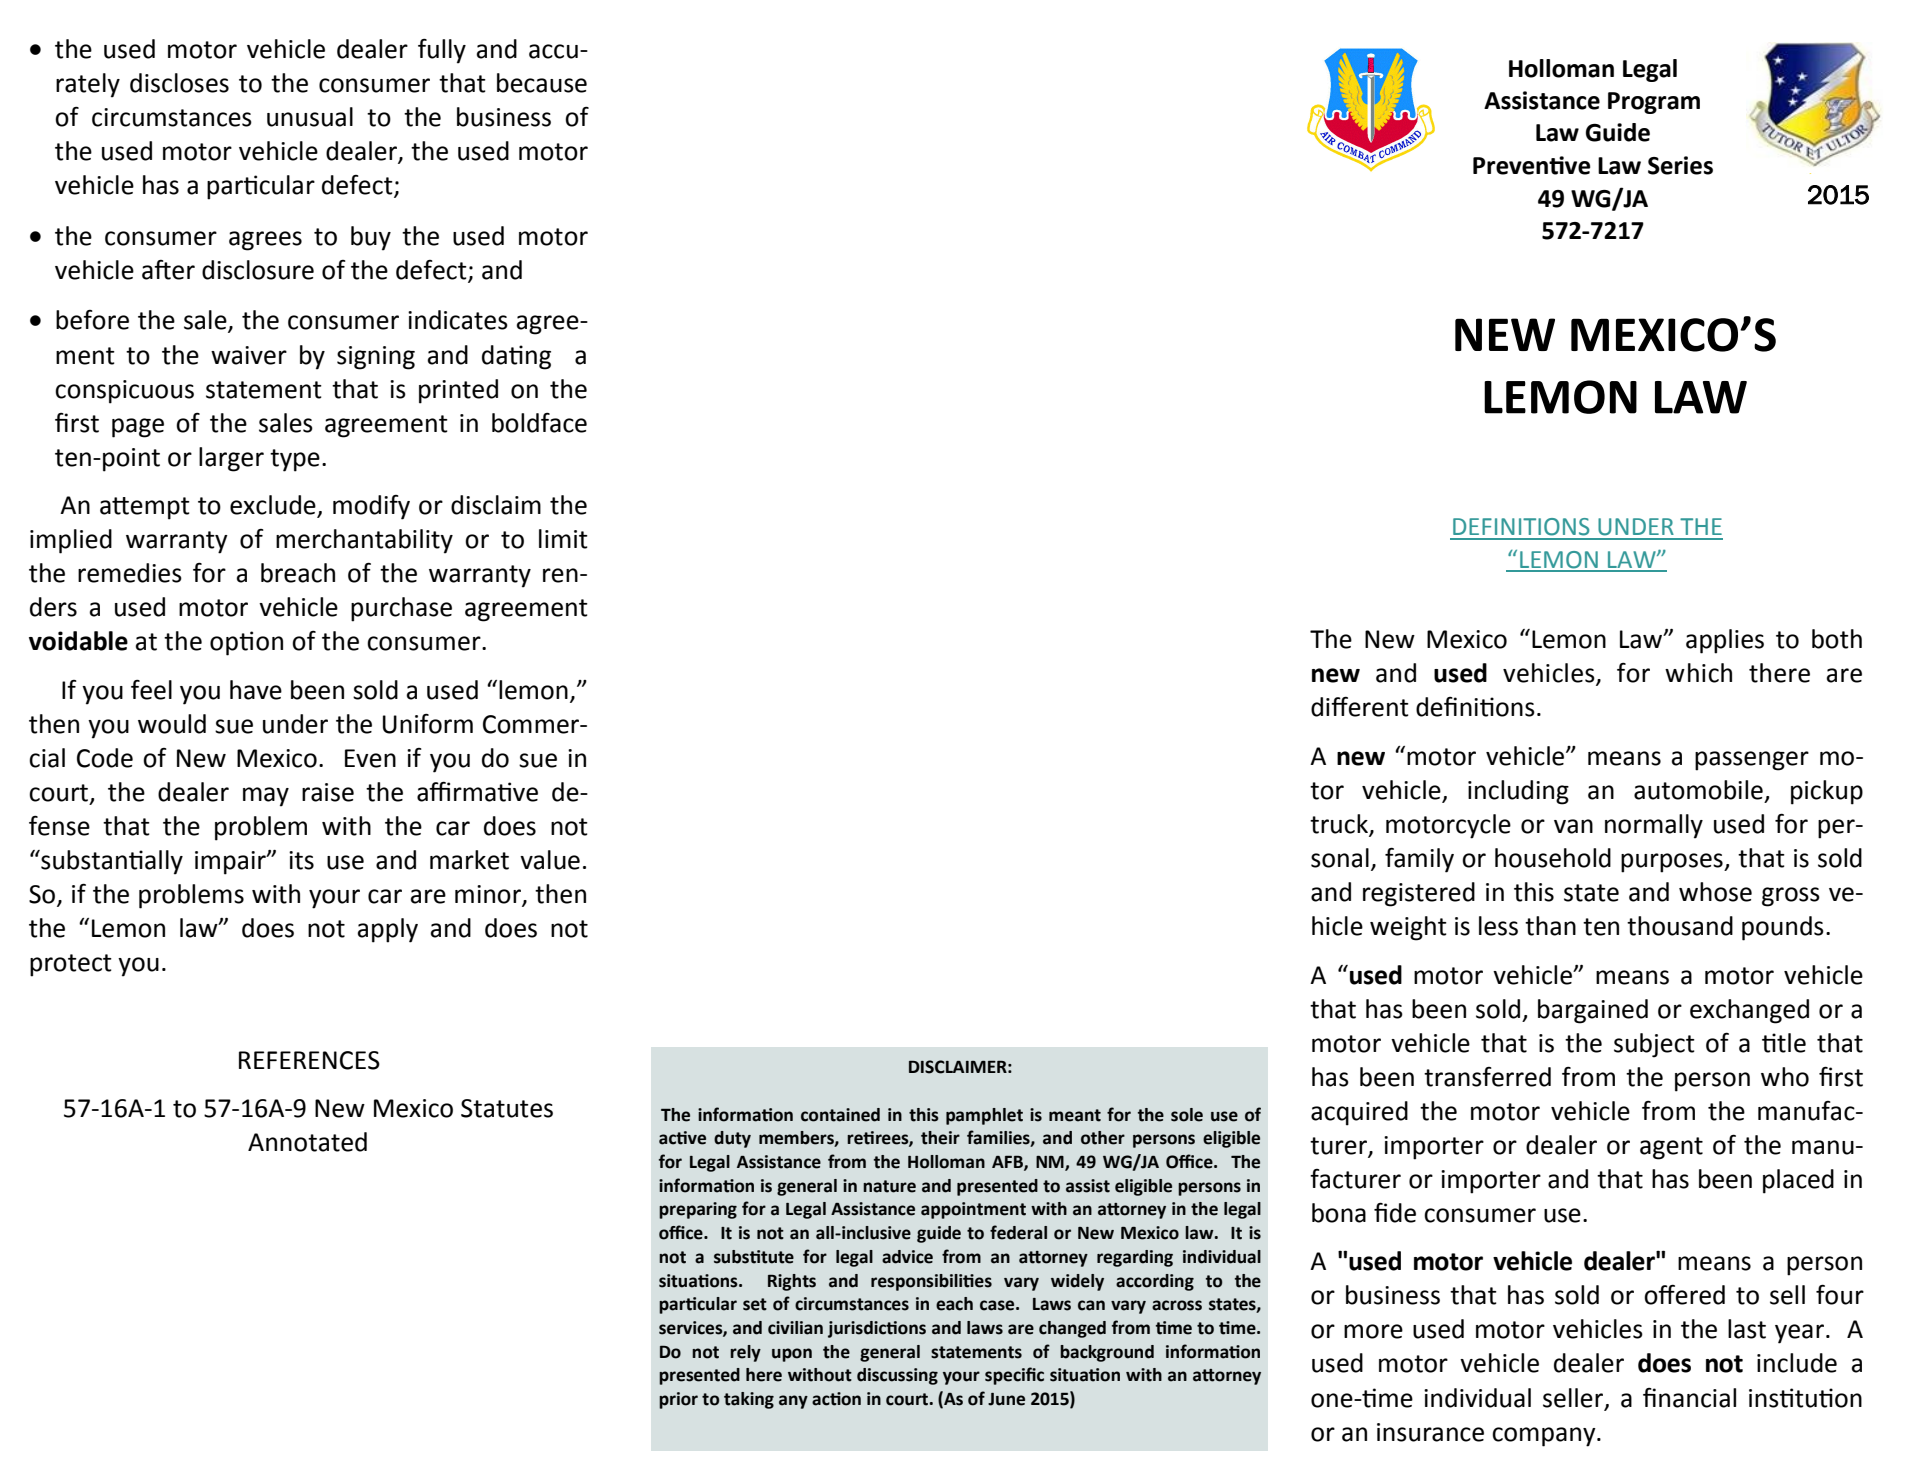 The width and height of the screenshot is (1920, 1484). What do you see at coordinates (1360, 706) in the screenshot?
I see `different` at bounding box center [1360, 706].
